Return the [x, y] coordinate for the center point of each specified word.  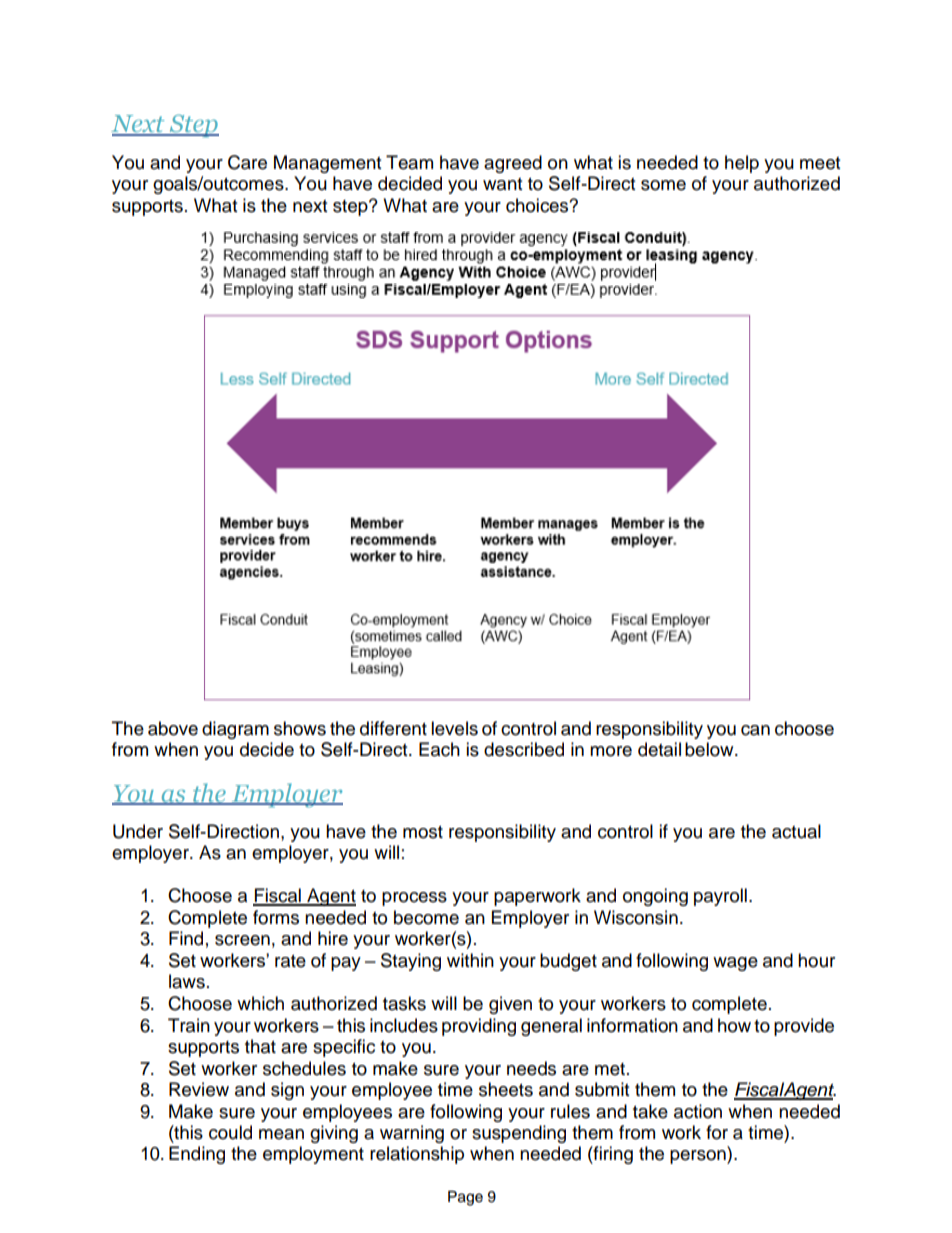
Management [327, 164]
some [663, 185]
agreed [513, 164]
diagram [235, 730]
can [755, 730]
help [742, 164]
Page [465, 1198]
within [470, 960]
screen [242, 940]
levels [454, 728]
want [502, 184]
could [230, 1132]
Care [247, 162]
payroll [720, 897]
